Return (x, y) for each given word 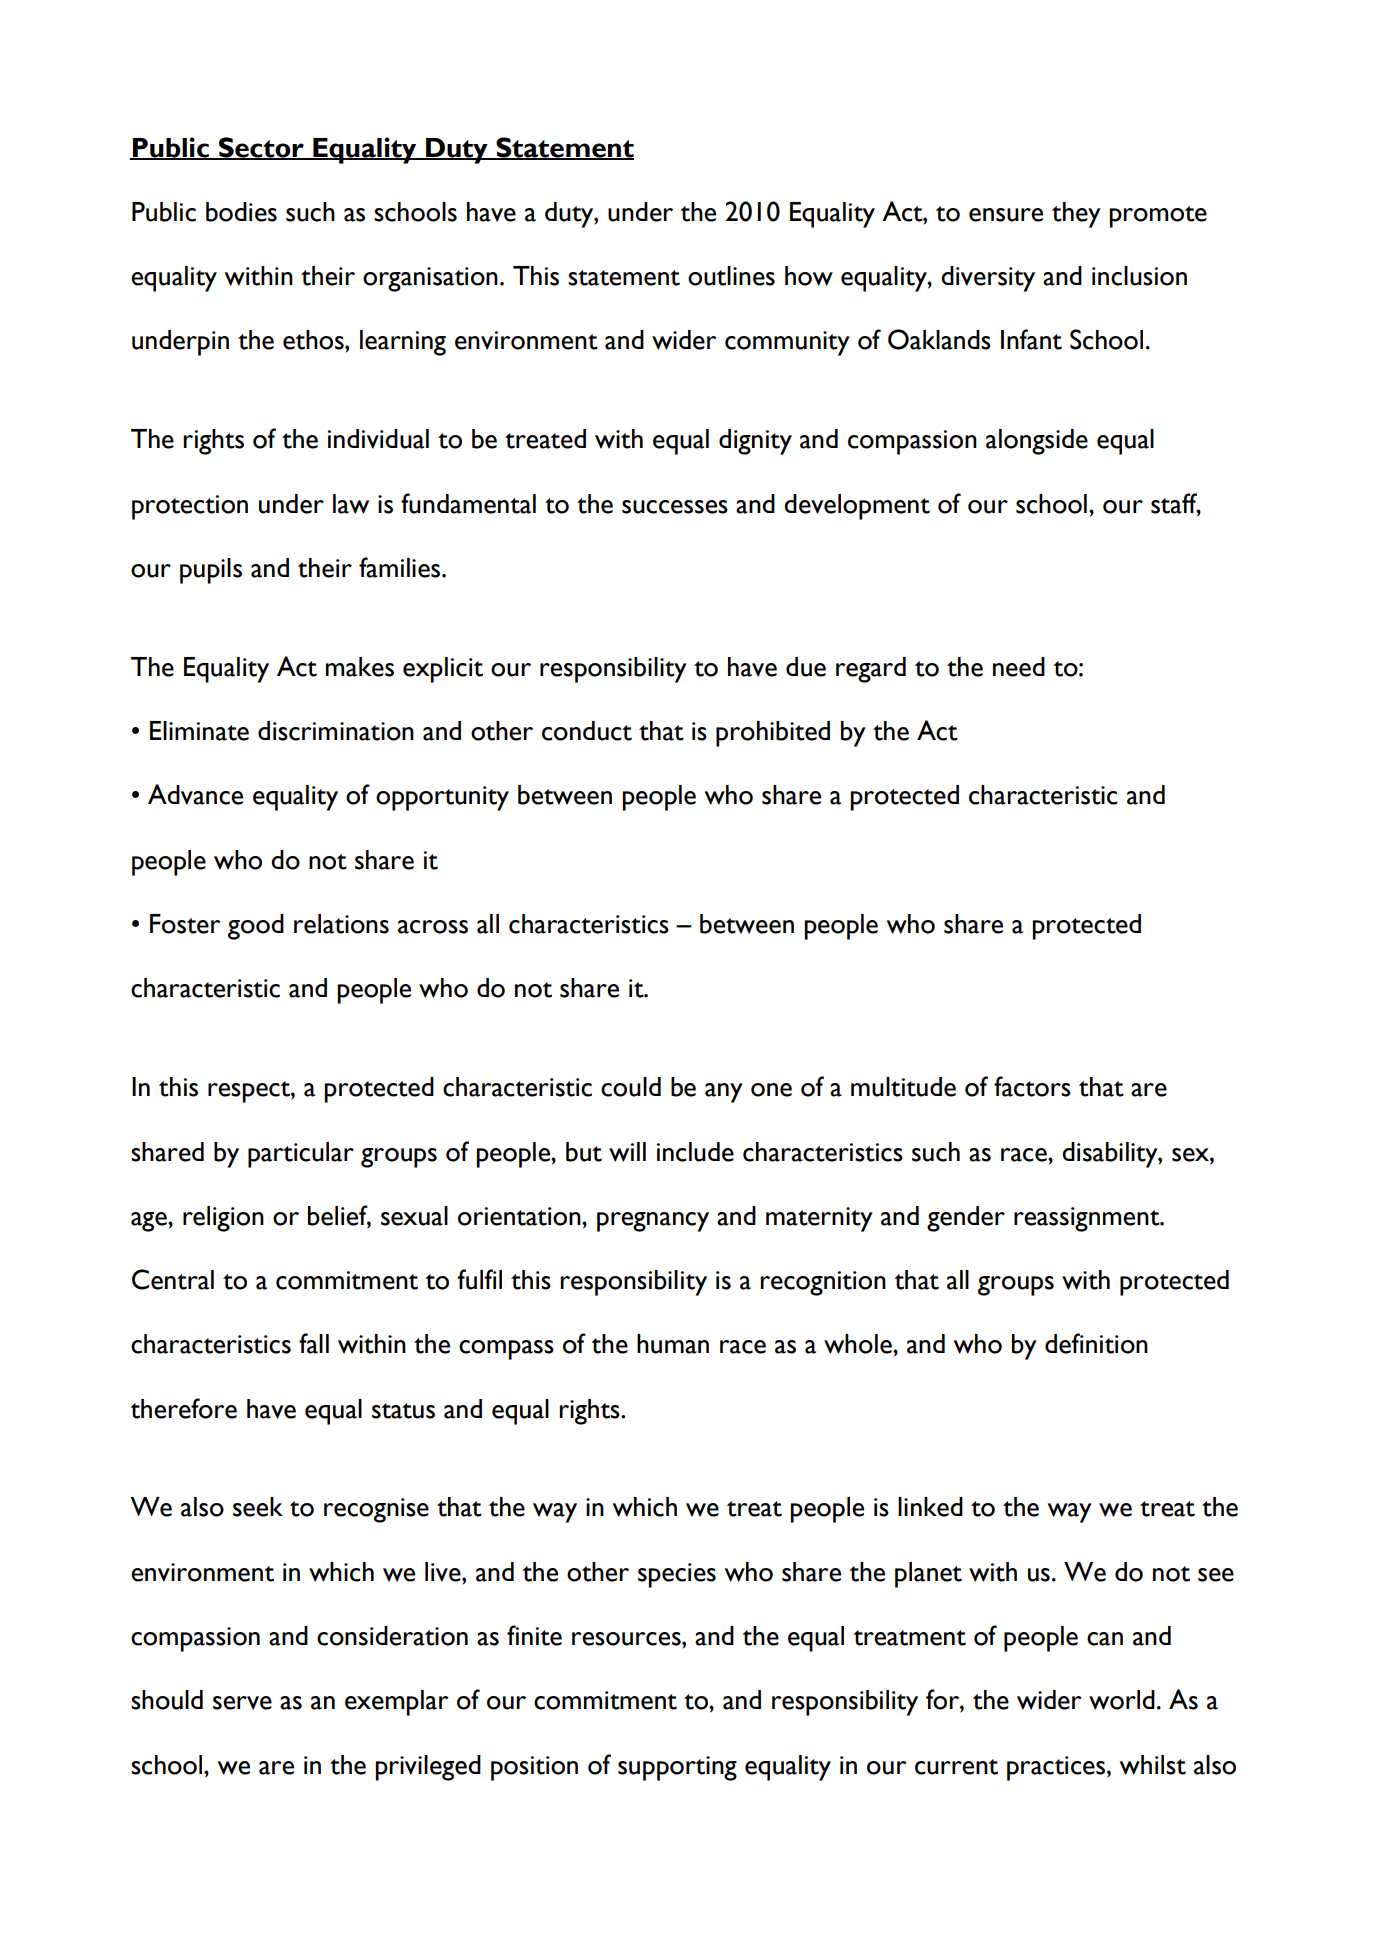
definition (1096, 1343)
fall (314, 1343)
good (256, 927)
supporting (677, 1768)
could (631, 1087)
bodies (241, 212)
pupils (211, 571)
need (1019, 667)
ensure (1006, 215)
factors (1032, 1086)
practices (1056, 1768)
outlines (731, 276)
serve (242, 1703)
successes (675, 507)
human (673, 1344)
